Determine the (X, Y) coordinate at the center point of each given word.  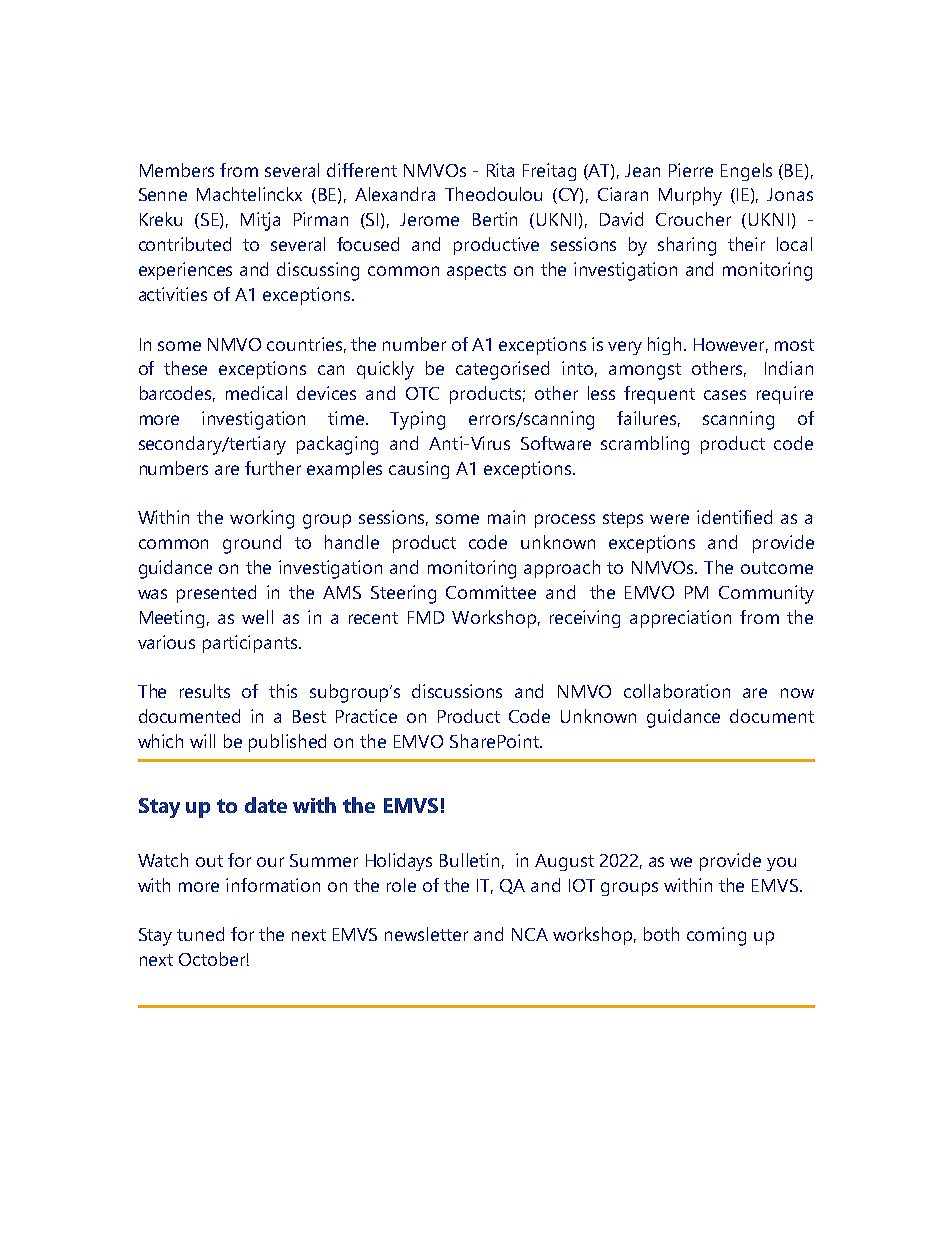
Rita (500, 170)
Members (177, 170)
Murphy (690, 196)
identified (734, 517)
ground (252, 544)
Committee (491, 592)
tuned (200, 934)
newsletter (426, 934)
